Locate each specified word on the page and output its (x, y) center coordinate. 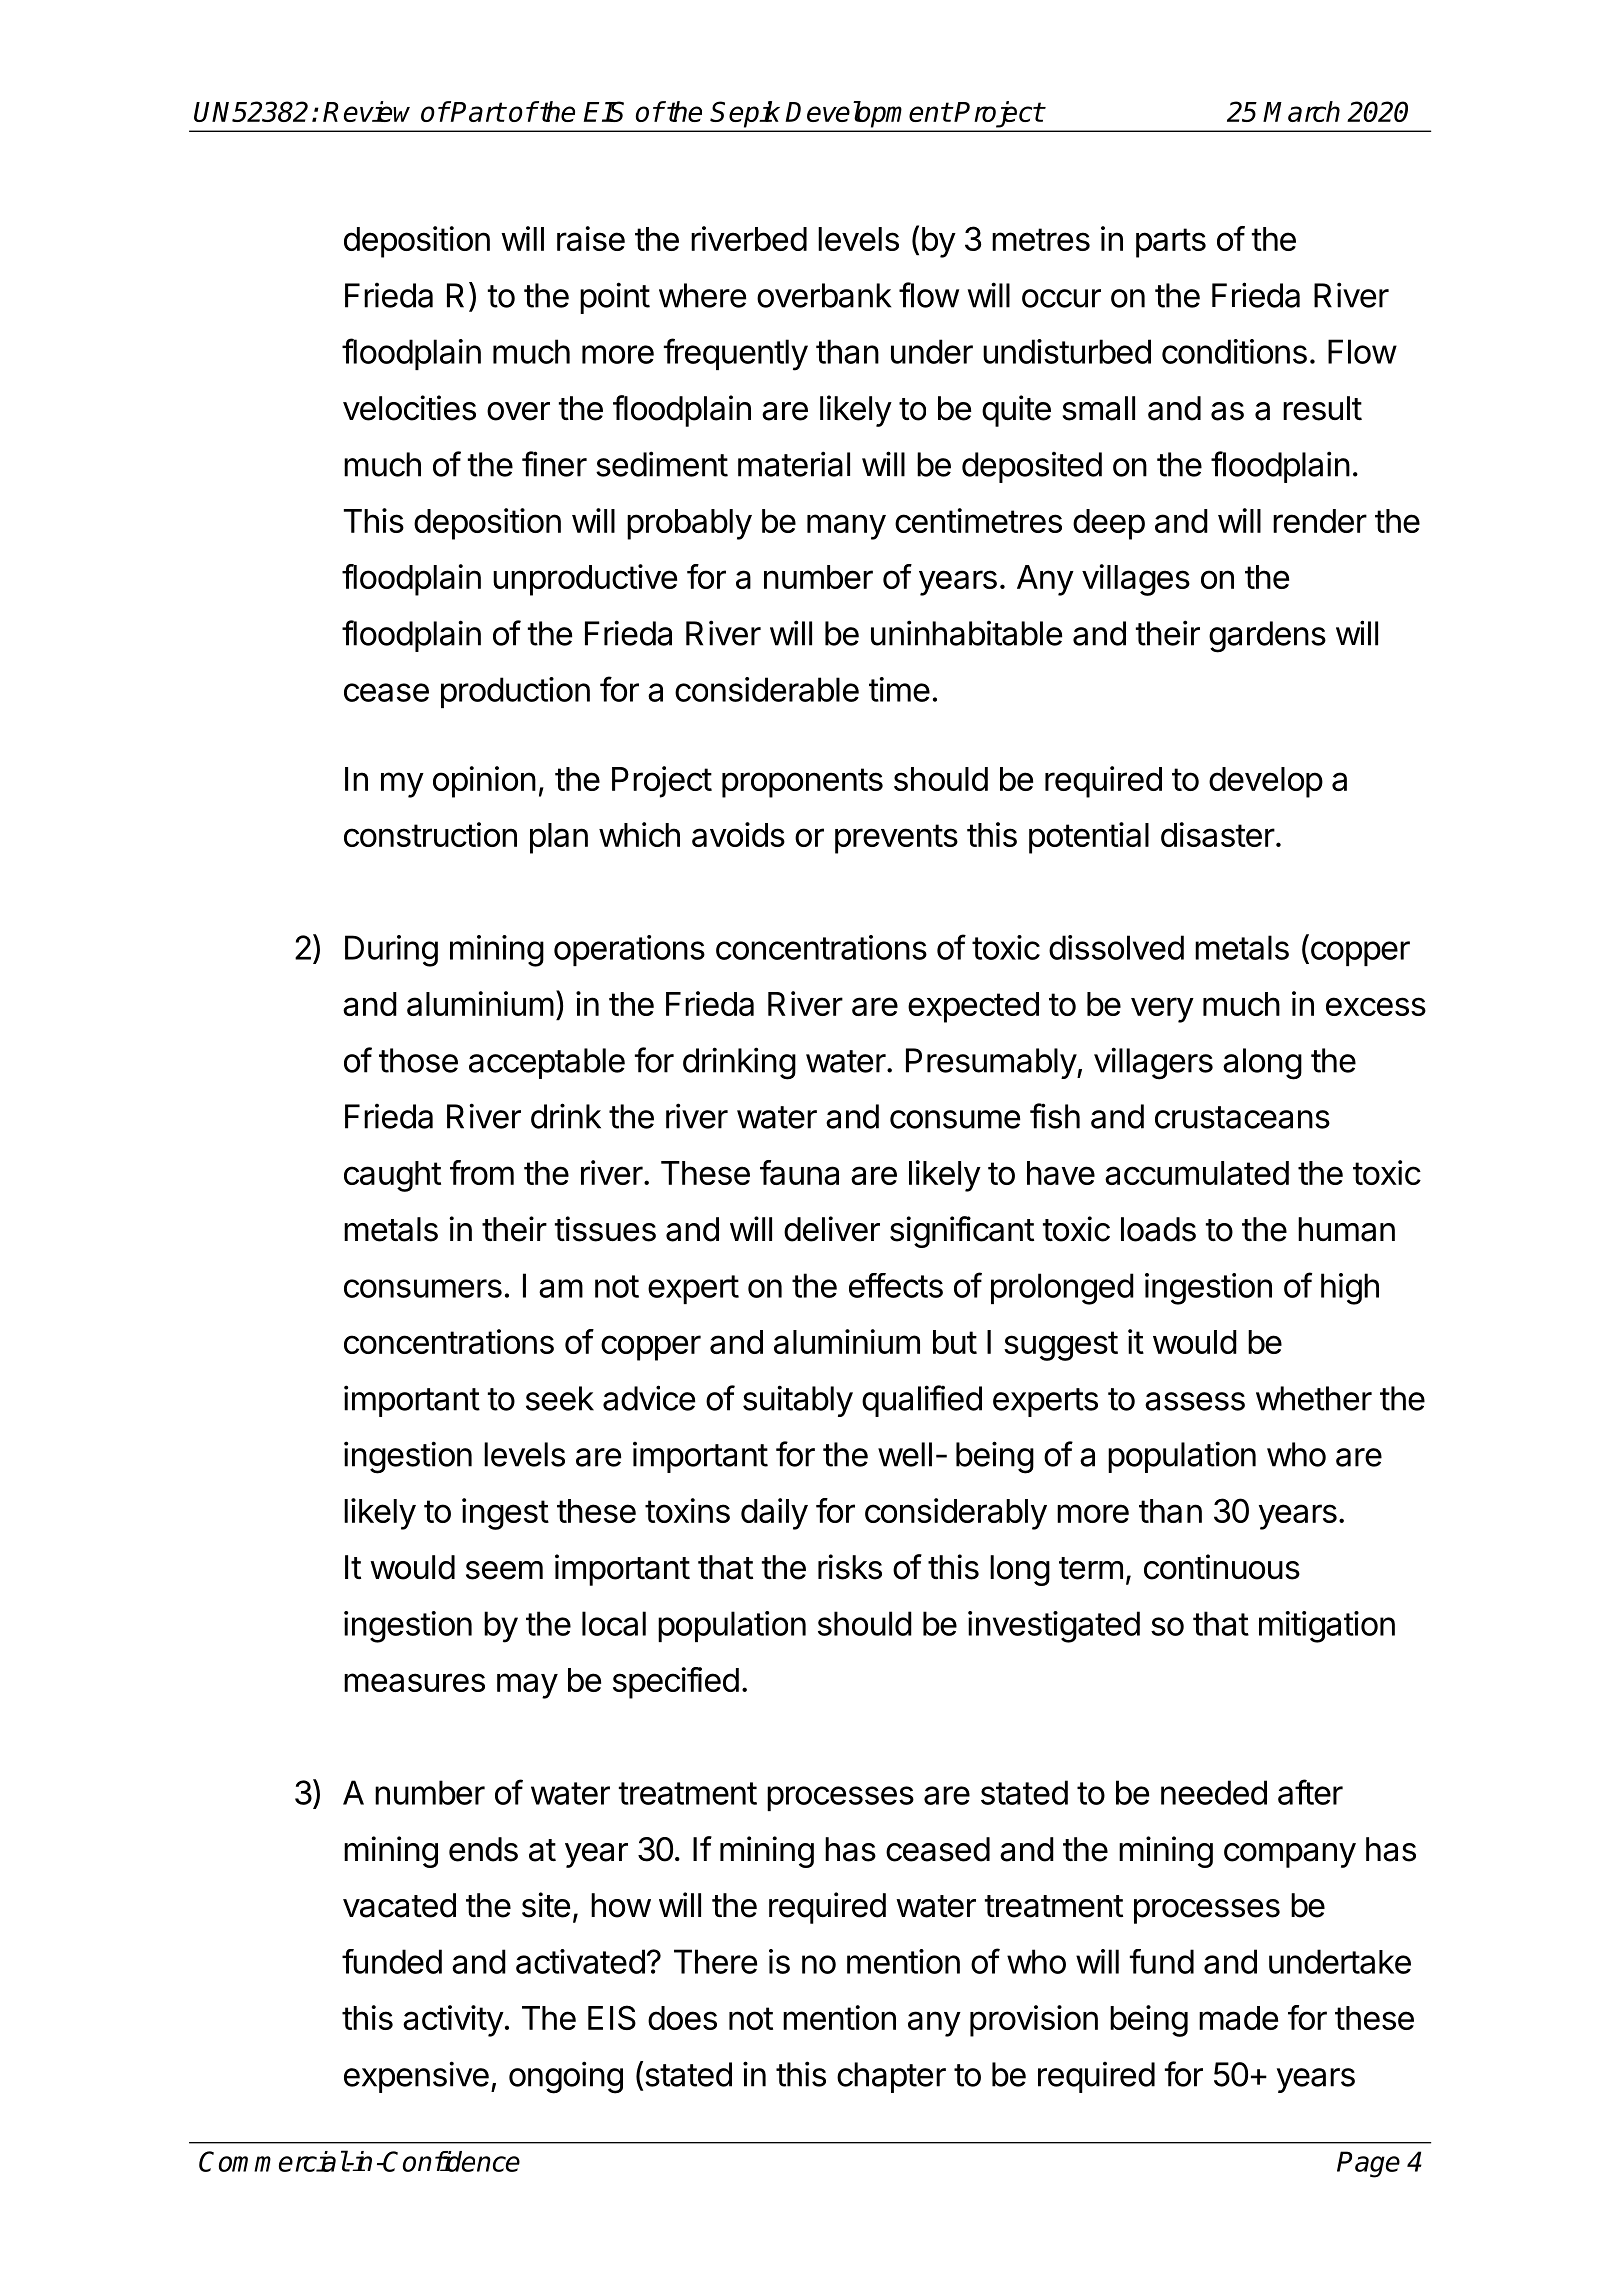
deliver (832, 1229)
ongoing (566, 2077)
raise (591, 238)
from (482, 1172)
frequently (736, 354)
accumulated (1197, 1173)
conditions (1234, 351)
